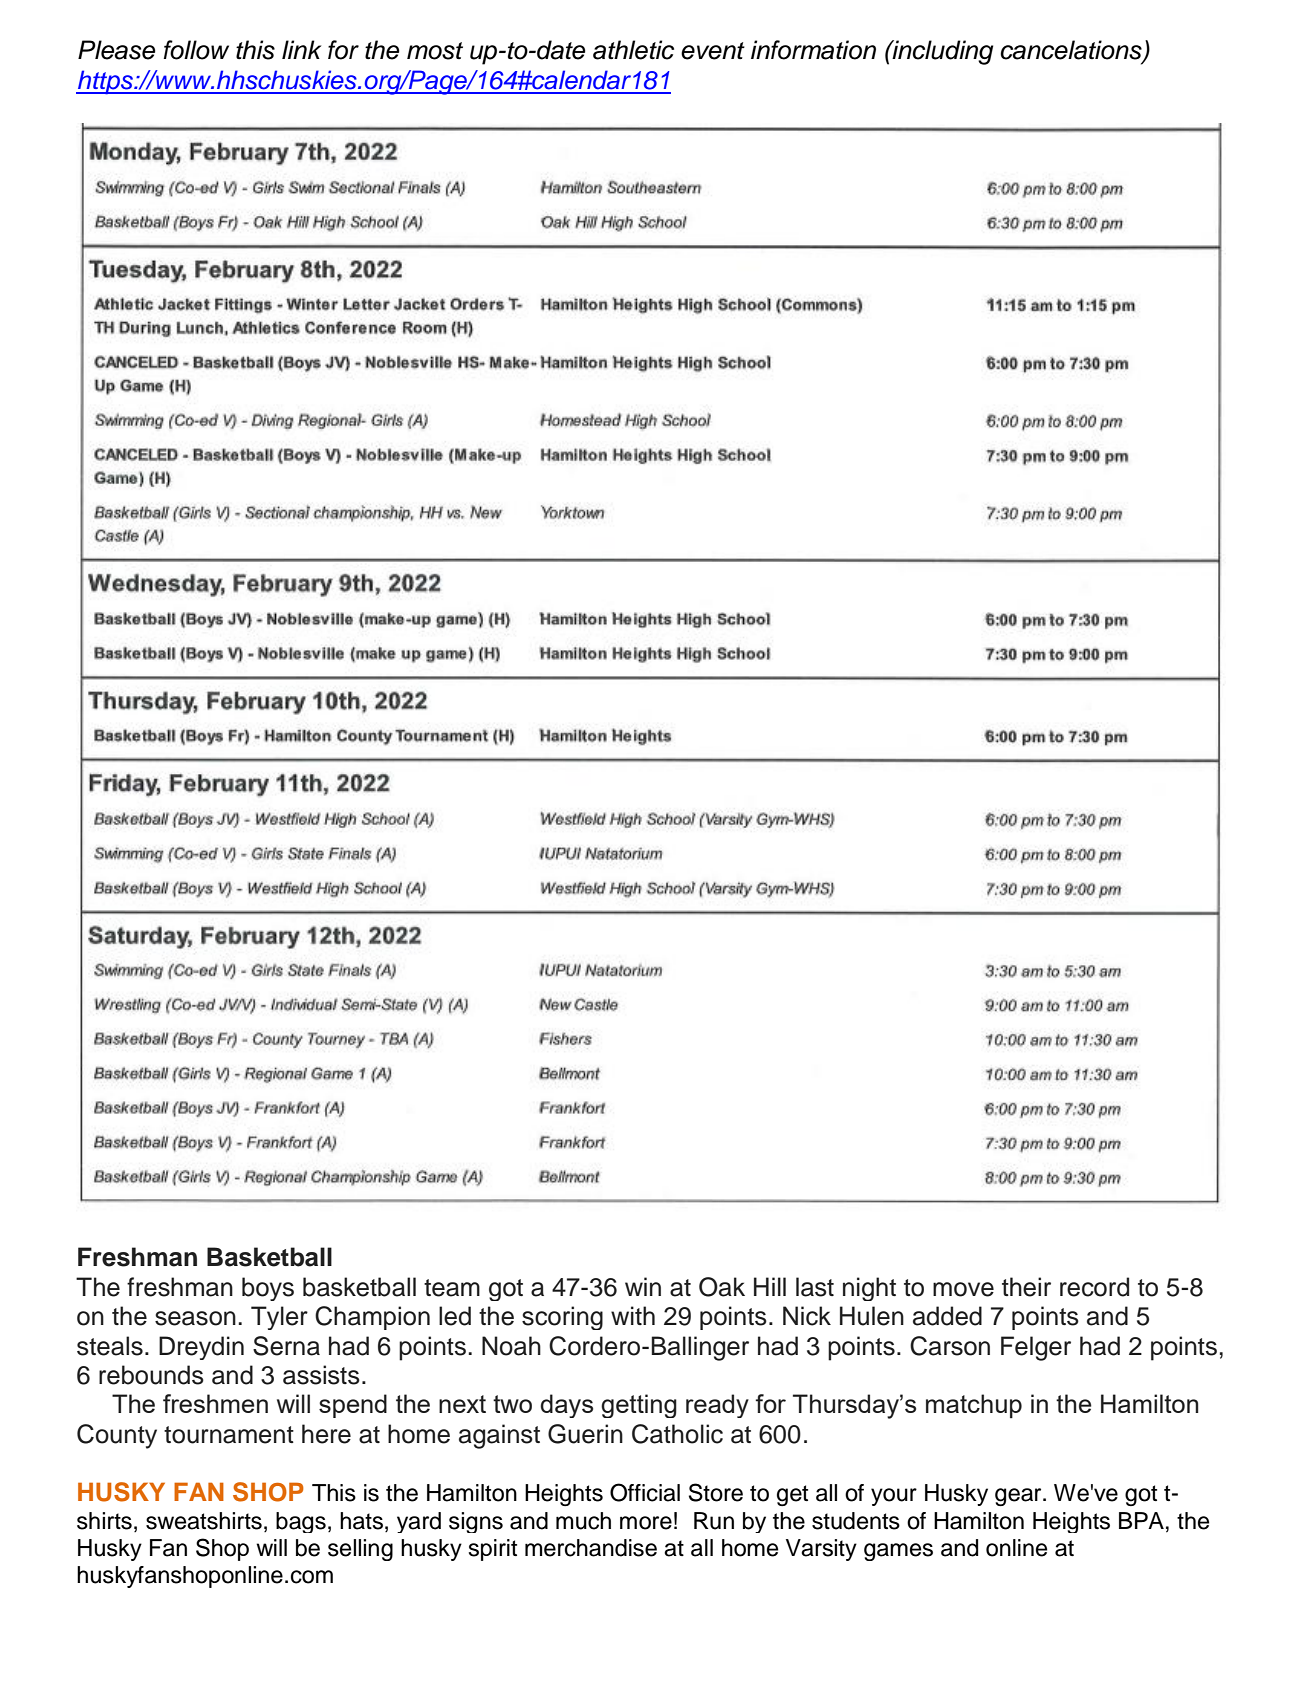  I want to click on cancelations, so click(1072, 51).
